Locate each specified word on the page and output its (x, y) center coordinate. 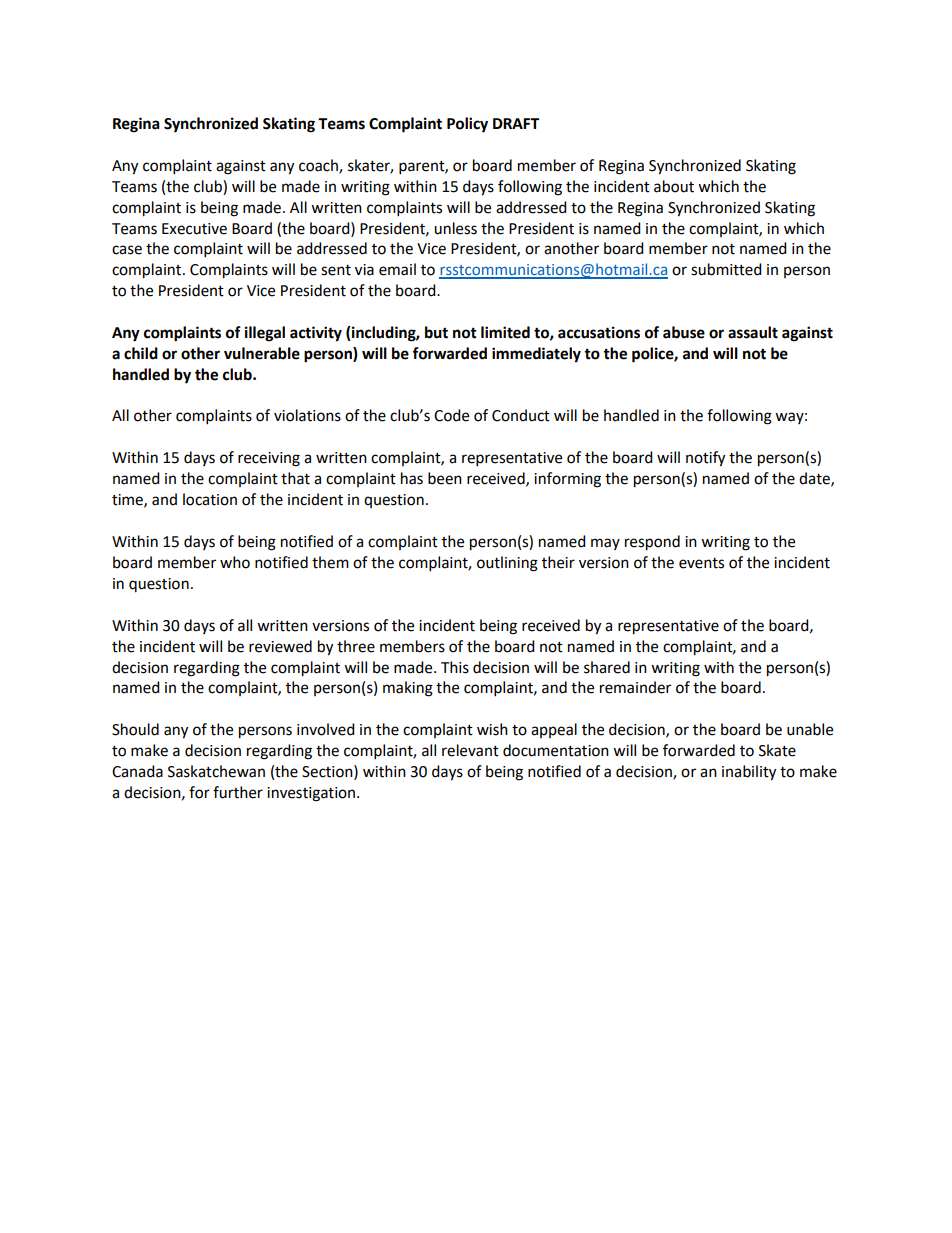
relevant (470, 750)
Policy (467, 125)
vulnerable (262, 353)
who (235, 562)
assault (753, 332)
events (701, 563)
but (436, 332)
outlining (507, 564)
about (674, 186)
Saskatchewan (216, 771)
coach (319, 166)
